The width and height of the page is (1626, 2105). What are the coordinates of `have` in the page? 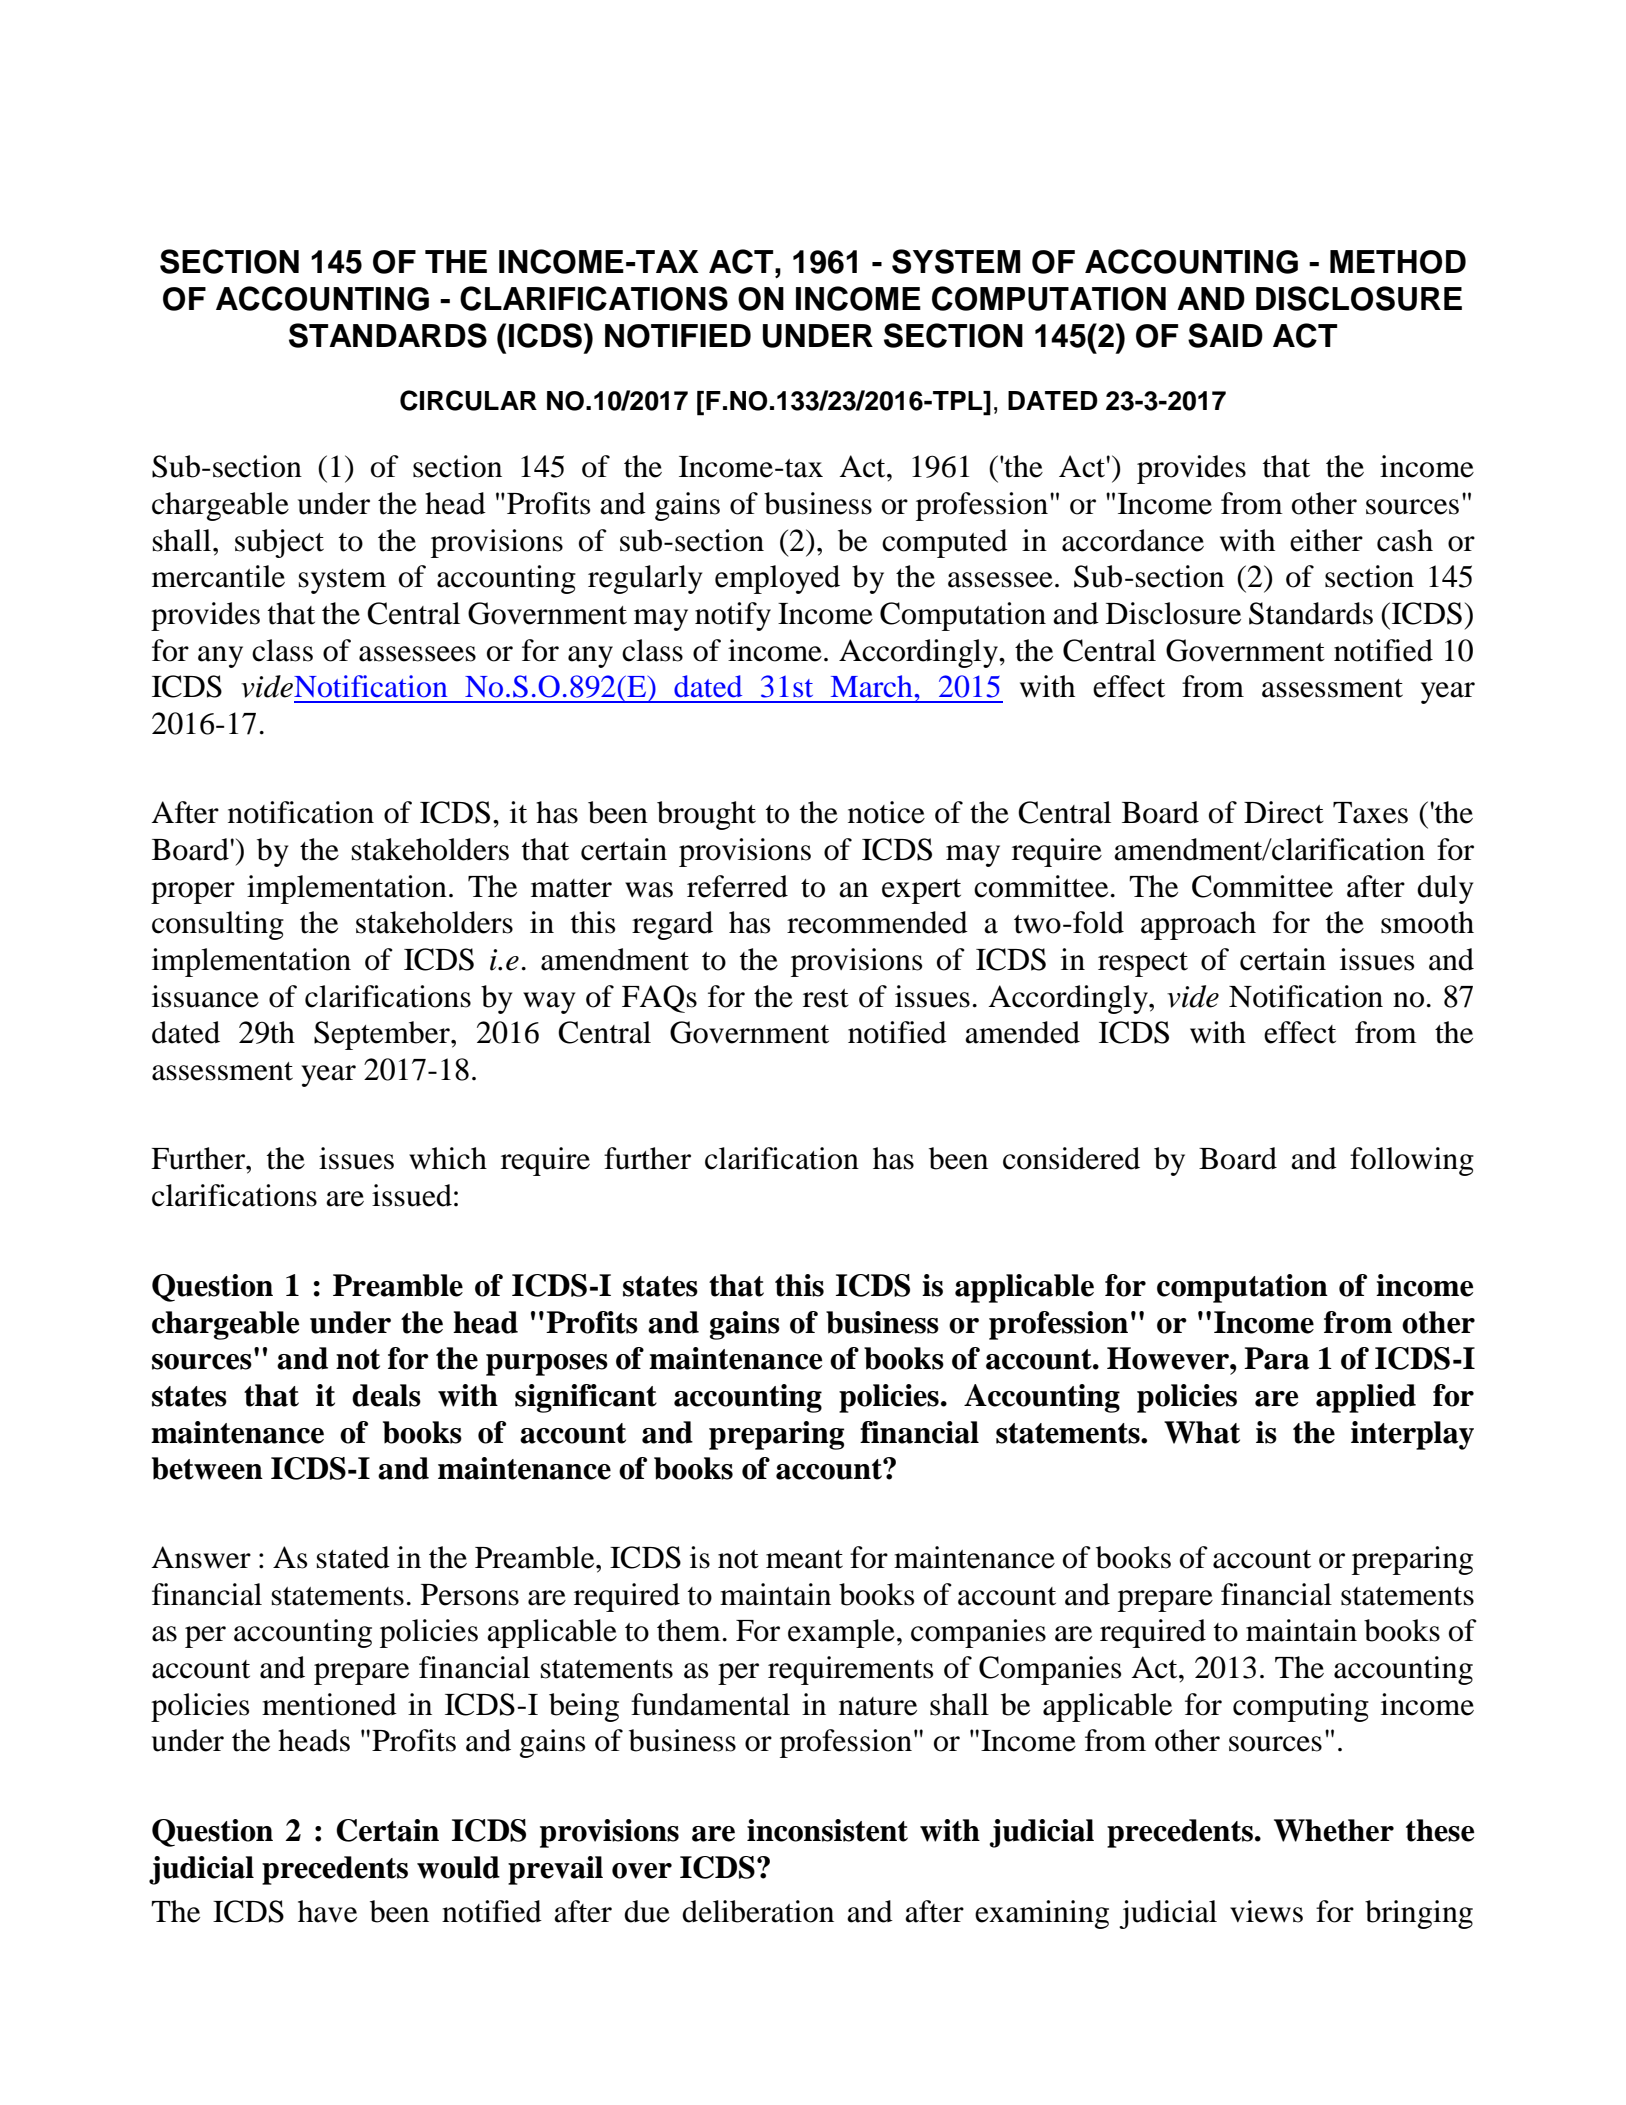 It's located at (327, 1911).
